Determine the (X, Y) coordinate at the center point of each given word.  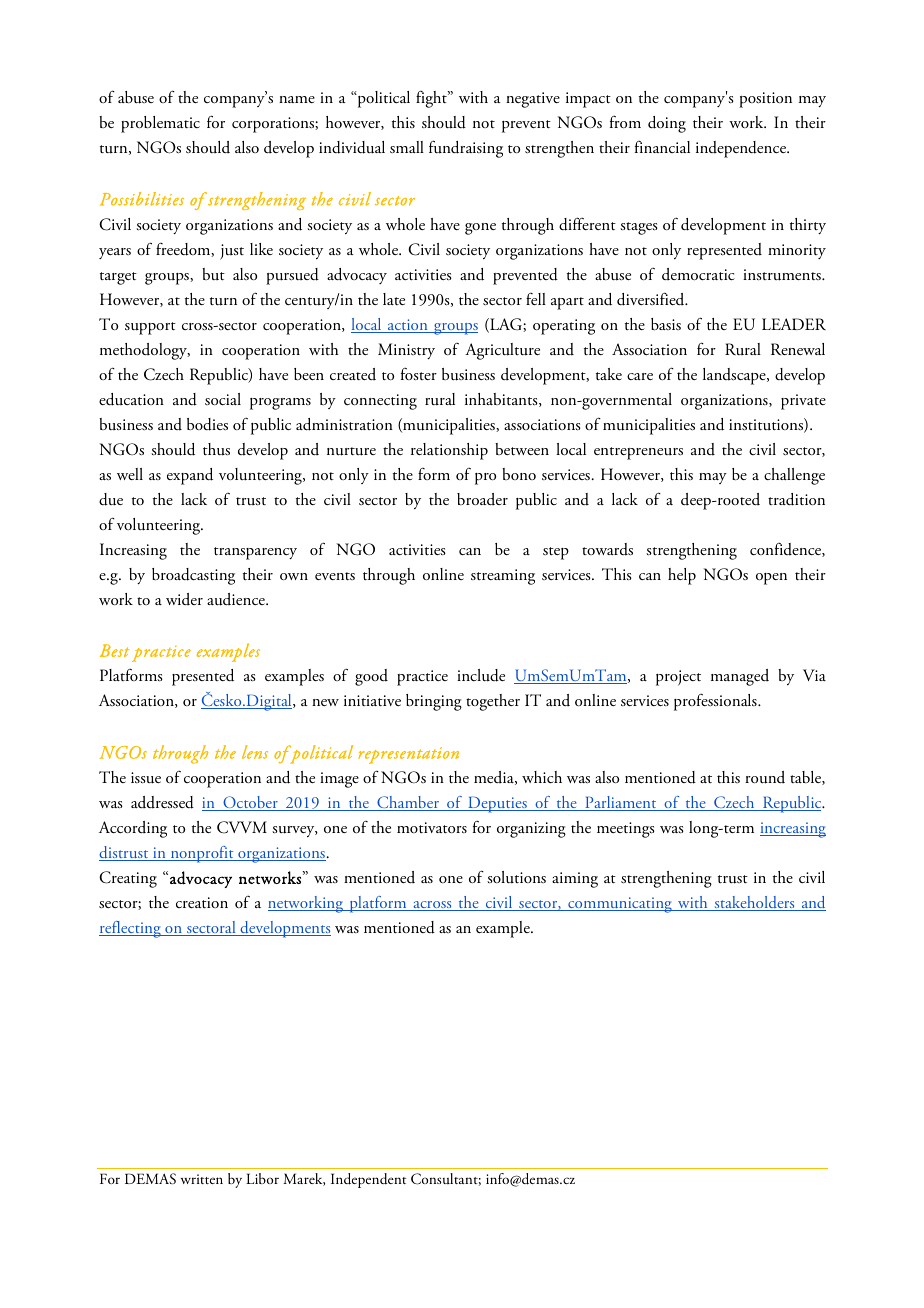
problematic (160, 124)
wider (184, 599)
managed (740, 677)
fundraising (466, 149)
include (481, 675)
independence (742, 149)
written (202, 1179)
